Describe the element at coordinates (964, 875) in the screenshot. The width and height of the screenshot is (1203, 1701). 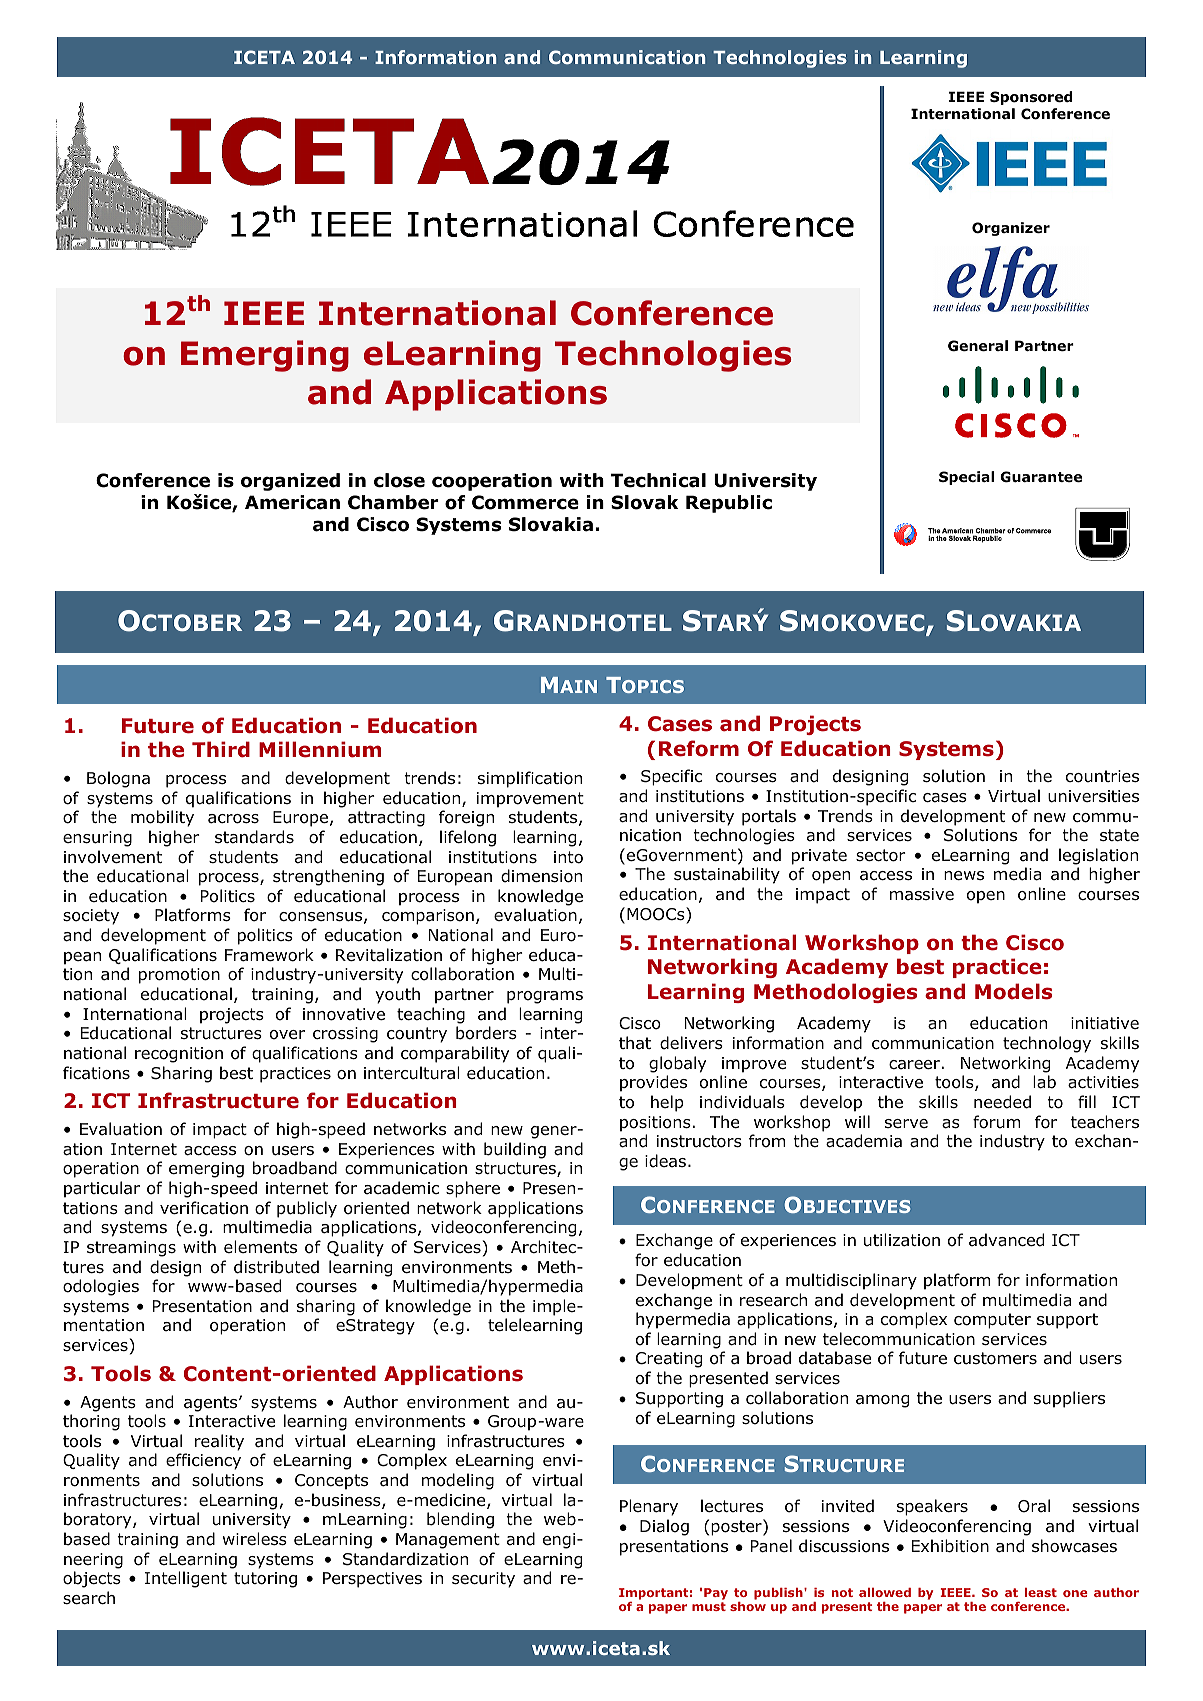
I see `news` at that location.
